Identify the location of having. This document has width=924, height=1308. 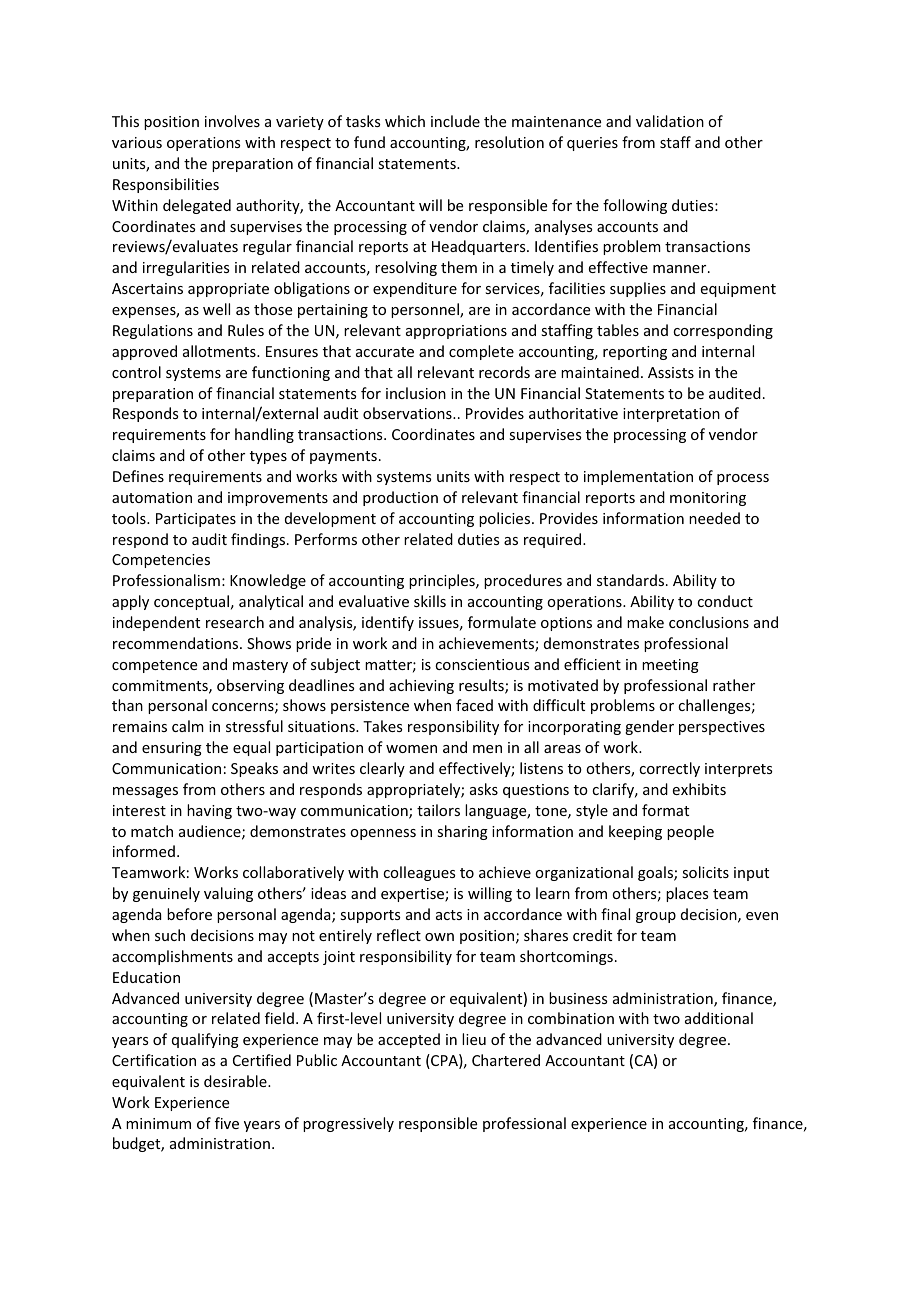
(209, 811).
